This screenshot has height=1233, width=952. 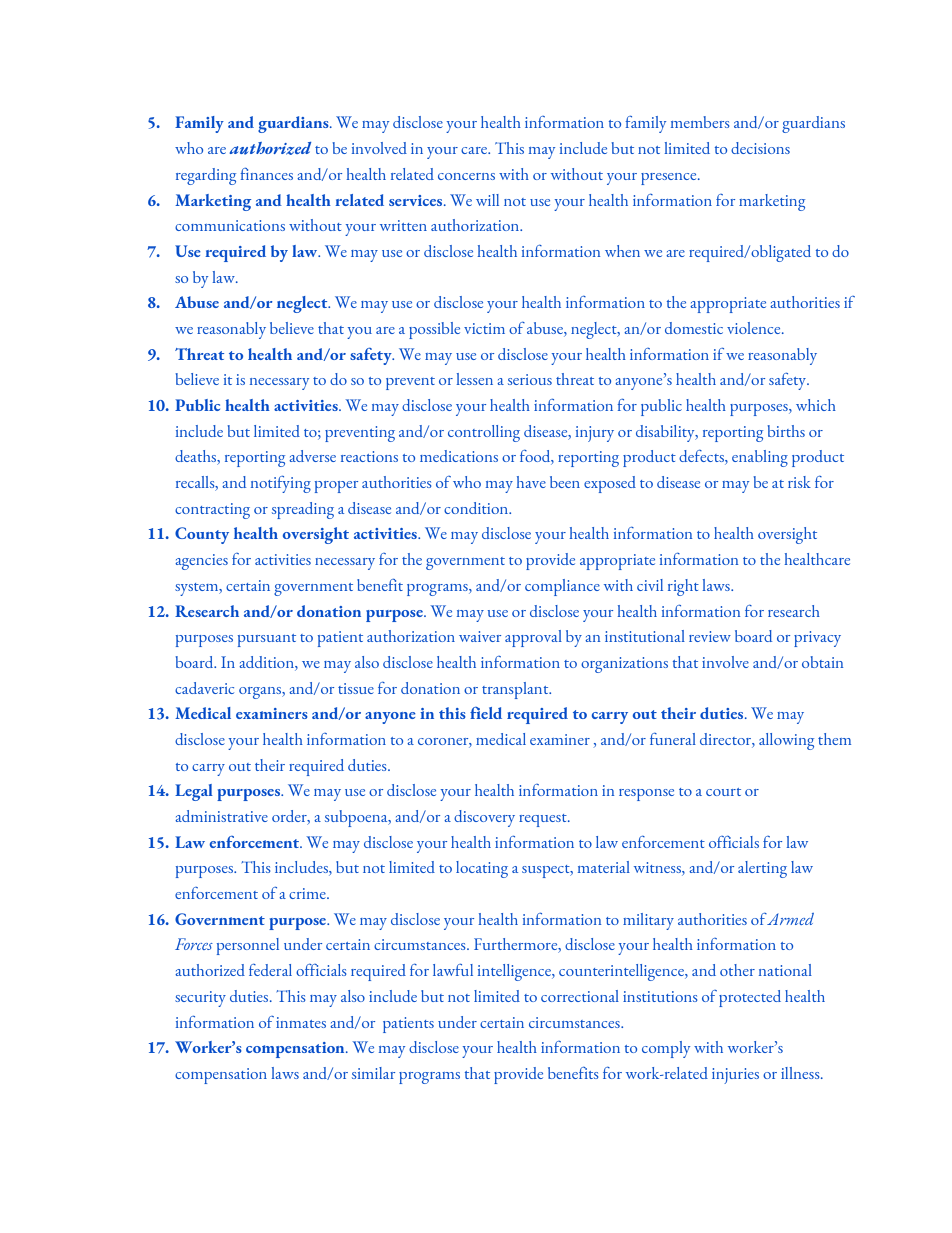 I want to click on request, so click(x=544, y=820).
